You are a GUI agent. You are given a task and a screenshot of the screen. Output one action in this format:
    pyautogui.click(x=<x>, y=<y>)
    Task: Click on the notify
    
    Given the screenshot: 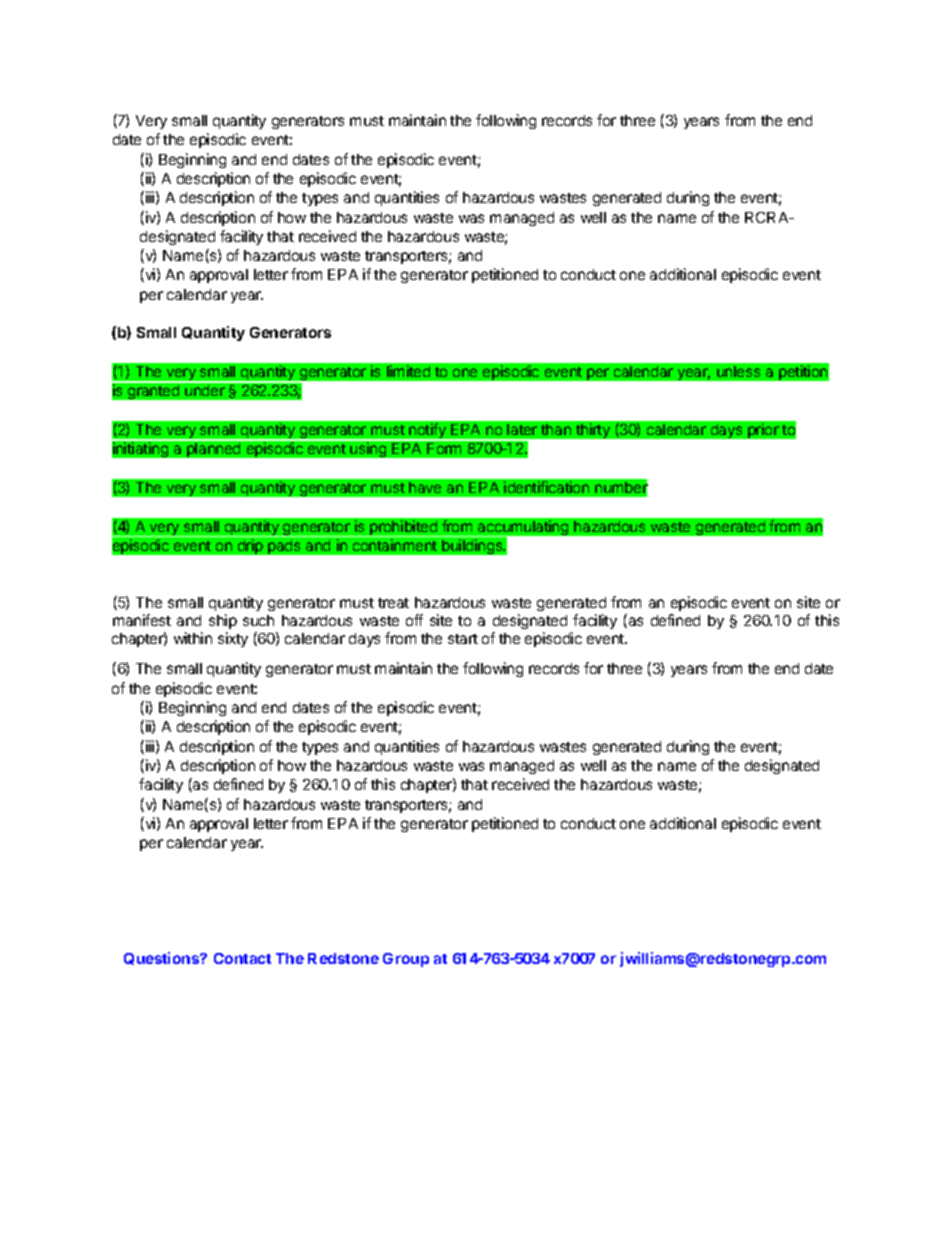 What is the action you would take?
    pyautogui.click(x=427, y=432)
